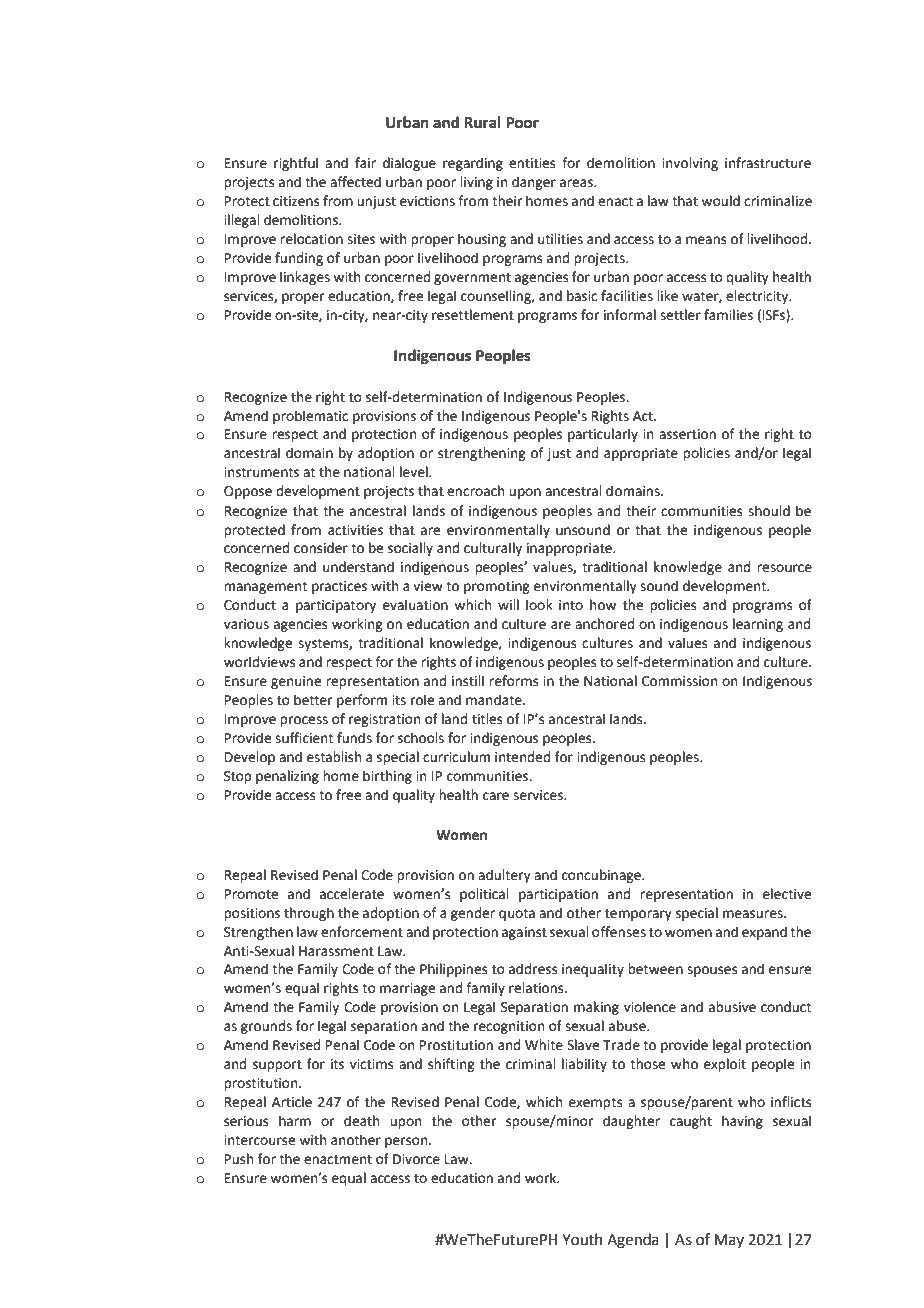 The height and width of the document is (1308, 924). I want to click on involving, so click(690, 164).
